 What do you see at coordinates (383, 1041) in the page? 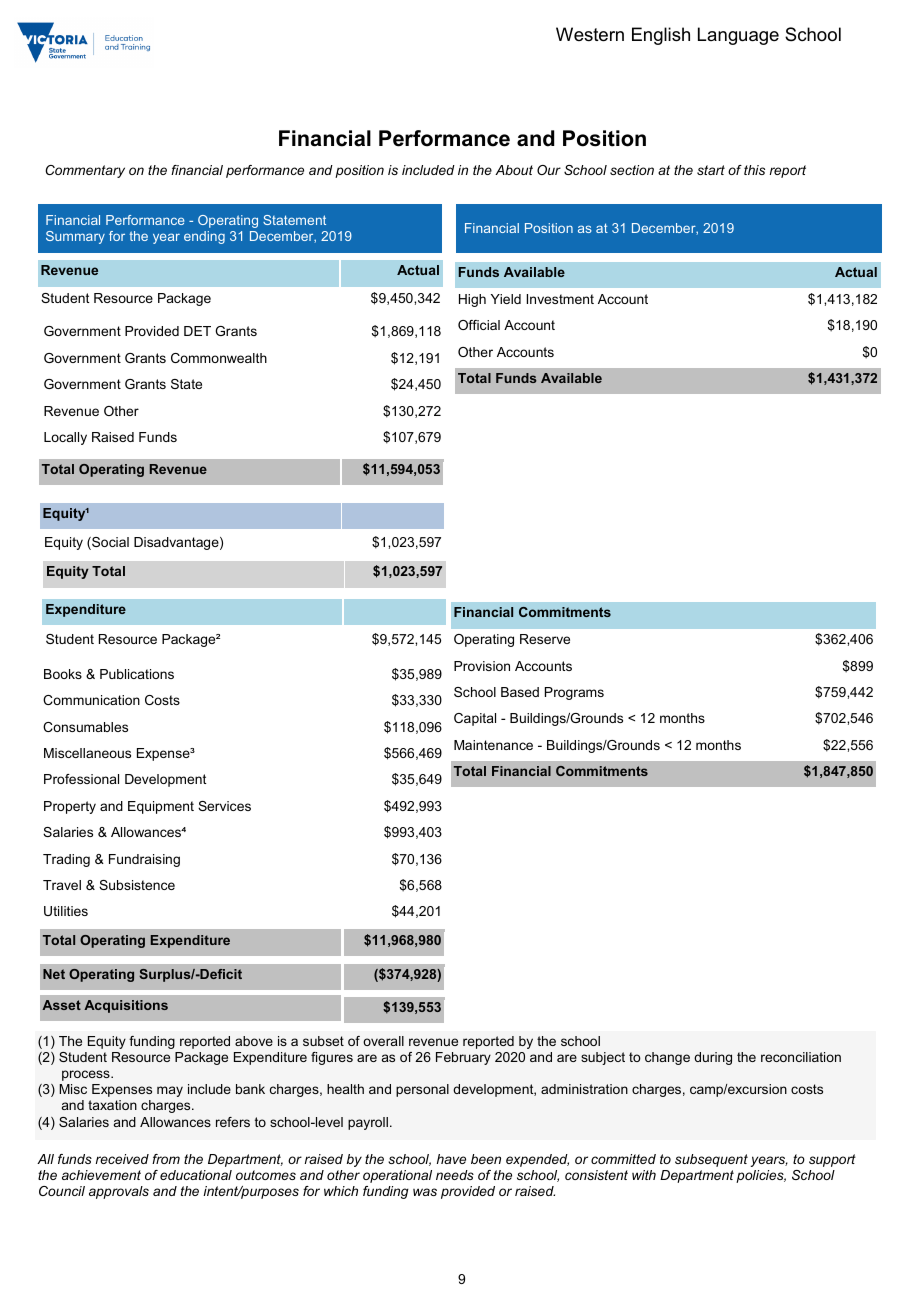
I see `overall` at bounding box center [383, 1041].
